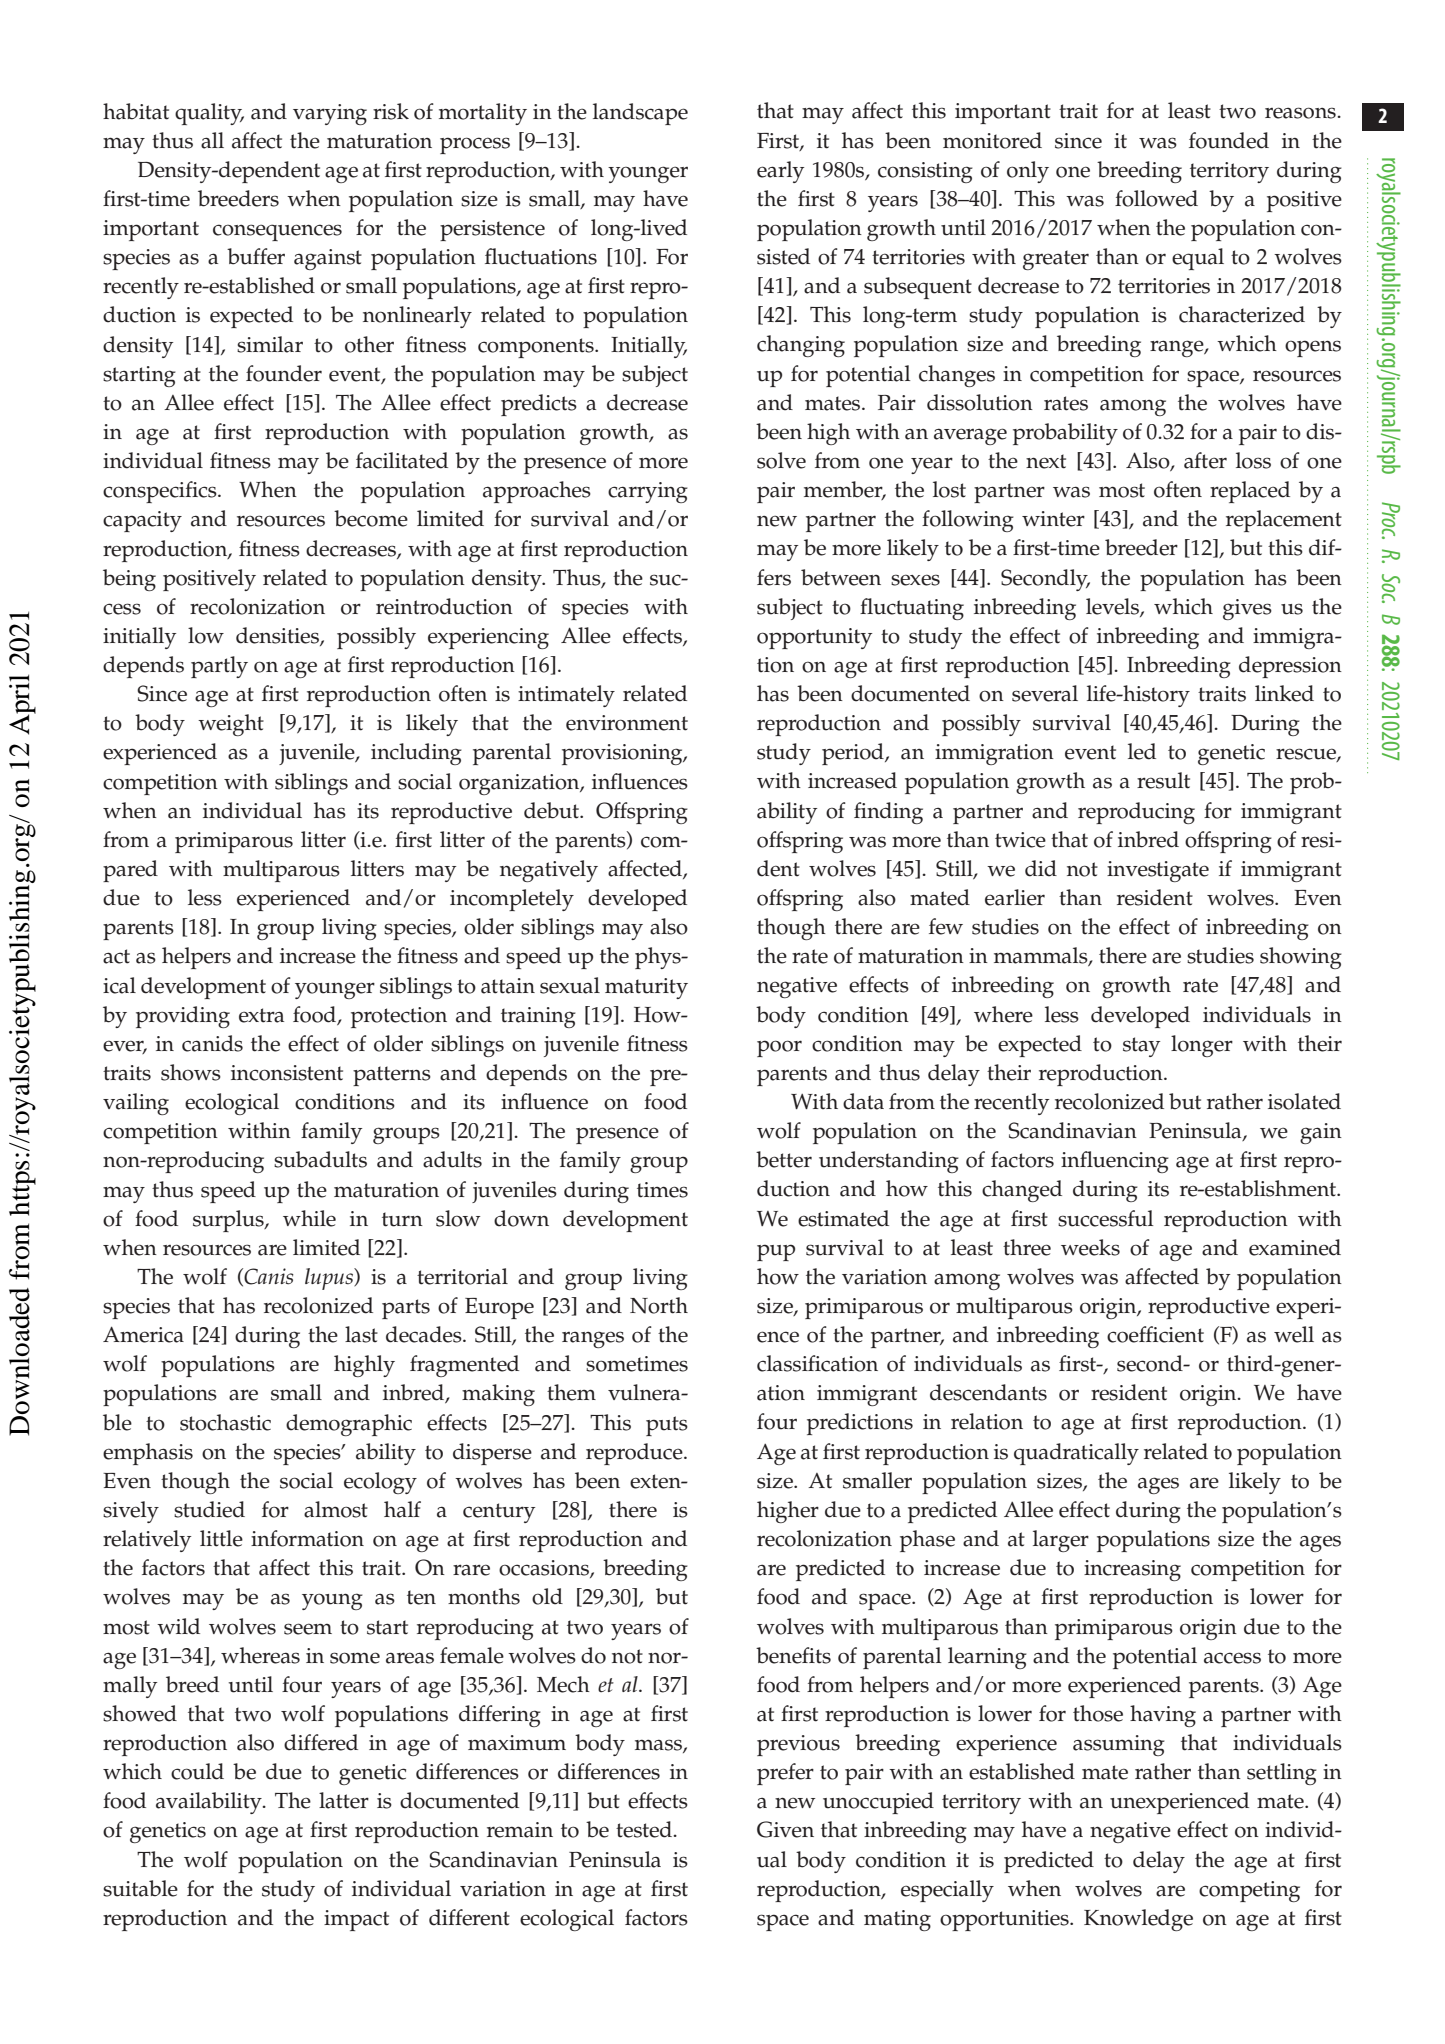  I want to click on coefficient, so click(1155, 1334).
